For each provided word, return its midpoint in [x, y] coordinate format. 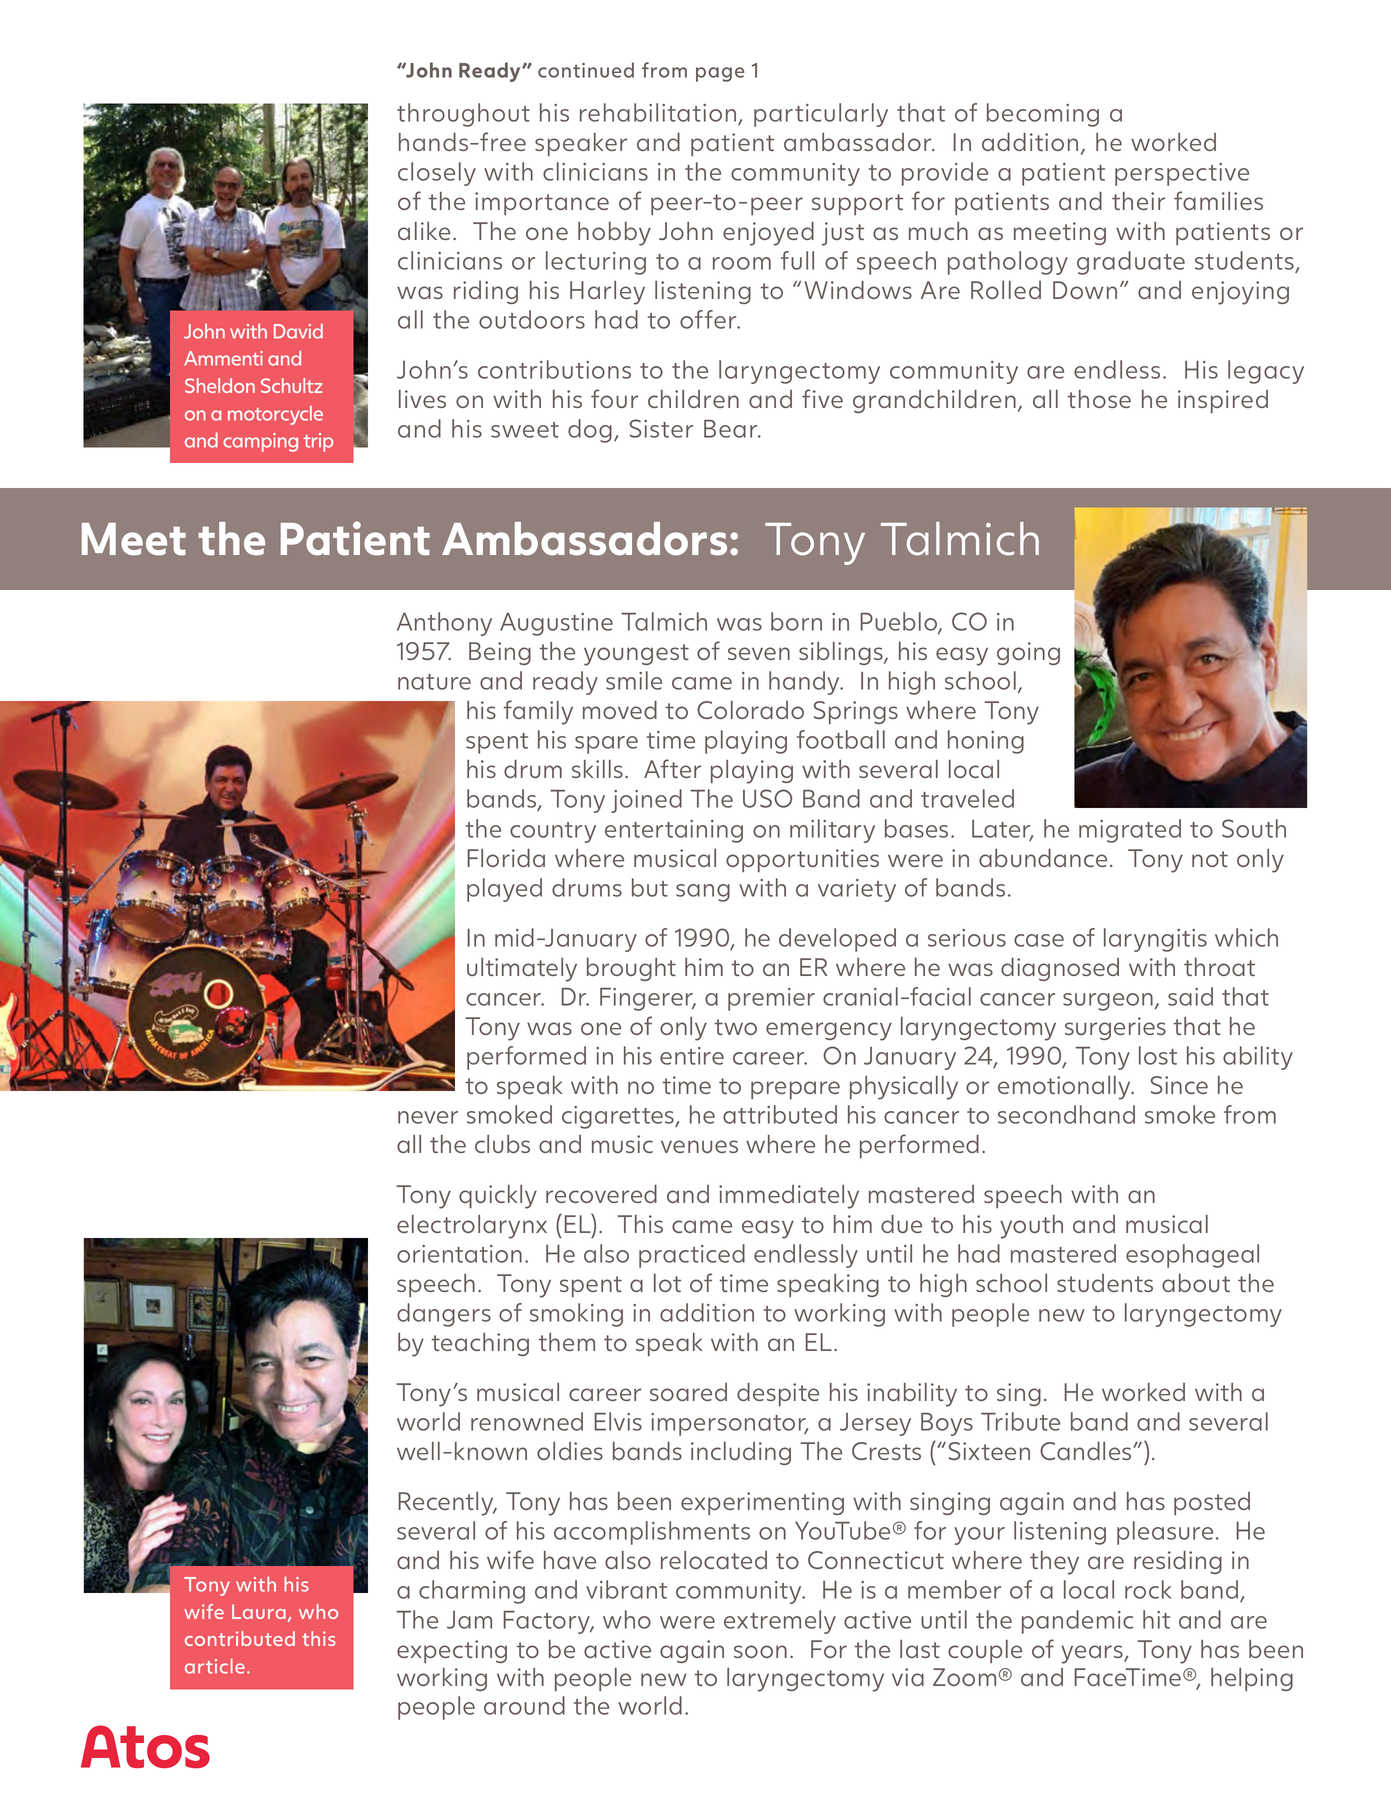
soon [760, 1651]
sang [703, 893]
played [504, 890]
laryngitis [1155, 940]
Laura [259, 1611]
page [720, 74]
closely [437, 174]
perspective [1182, 174]
